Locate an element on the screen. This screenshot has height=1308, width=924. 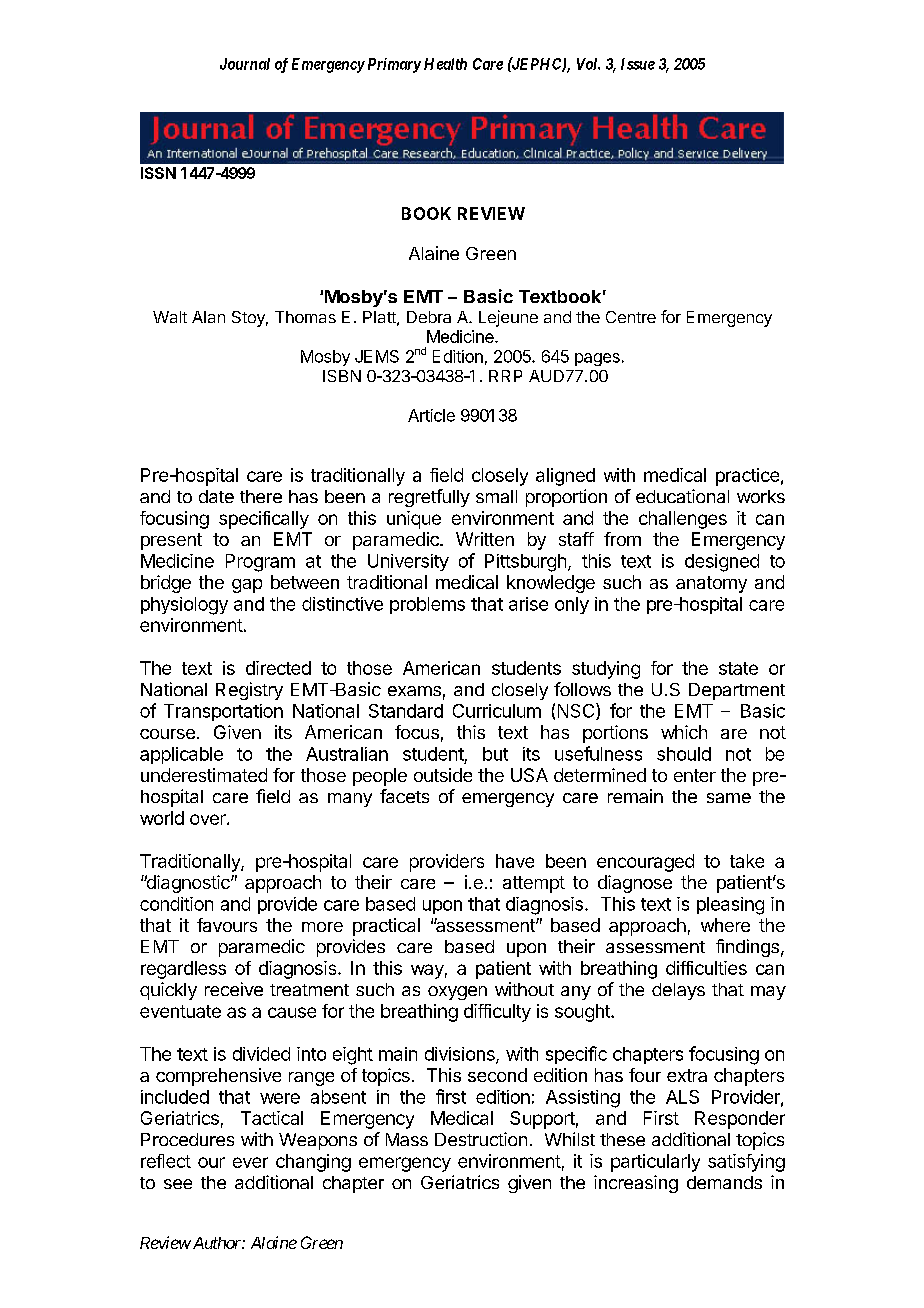
Journal is located at coordinates (245, 64).
